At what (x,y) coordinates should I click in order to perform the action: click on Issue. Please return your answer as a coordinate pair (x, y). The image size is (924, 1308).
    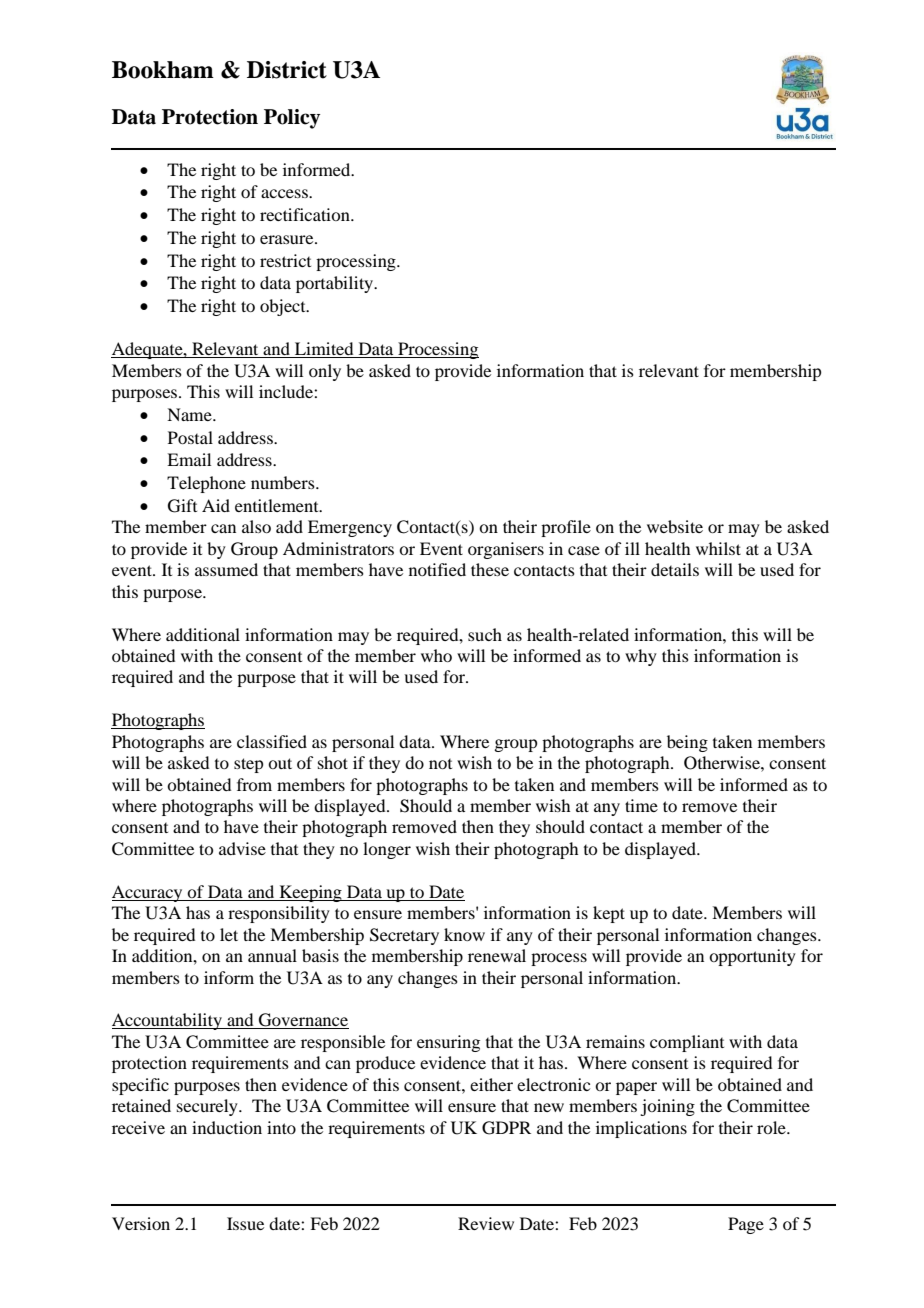
    Looking at the image, I should click on (245, 1223).
